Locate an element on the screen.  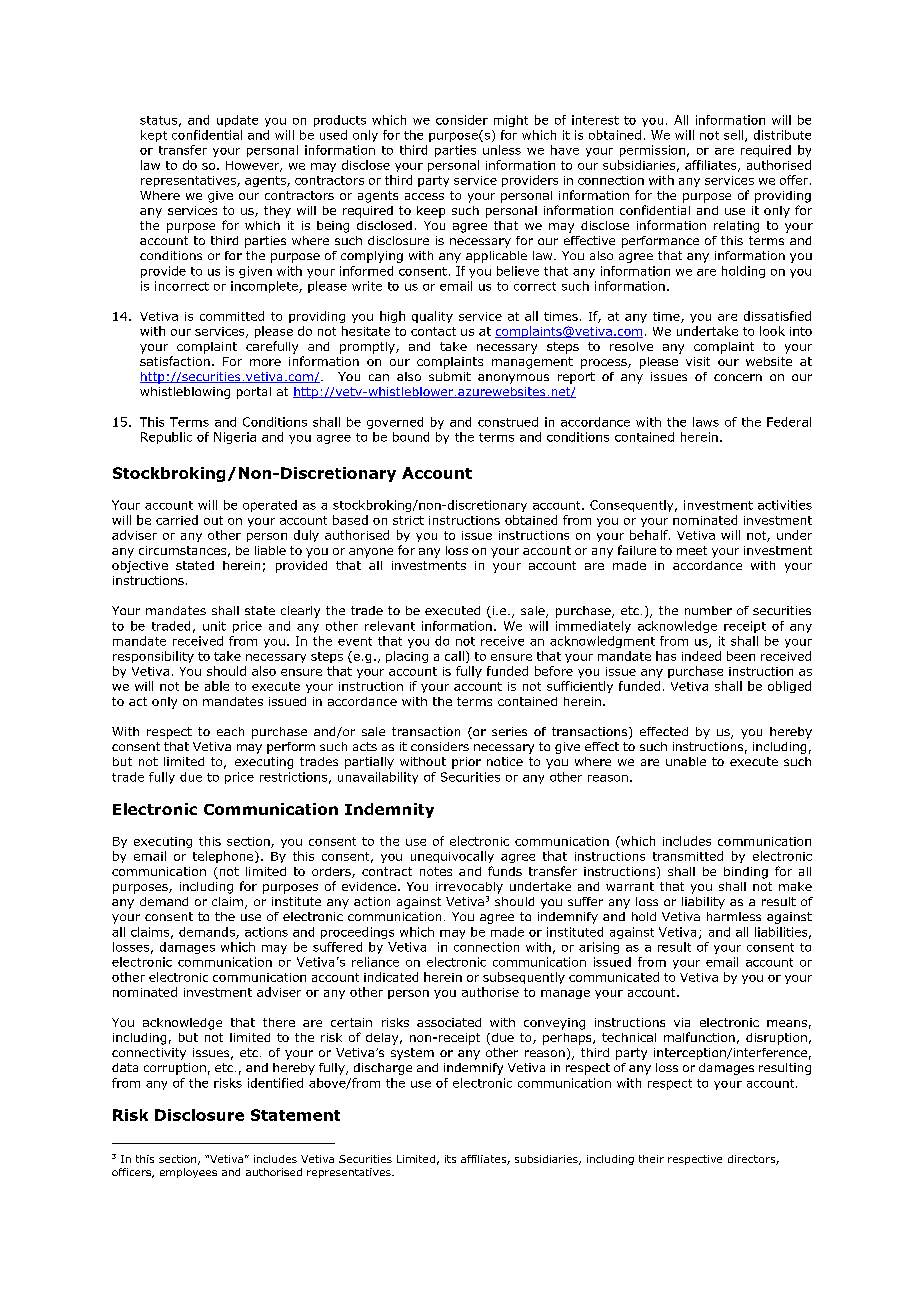
telephone is located at coordinates (224, 857).
